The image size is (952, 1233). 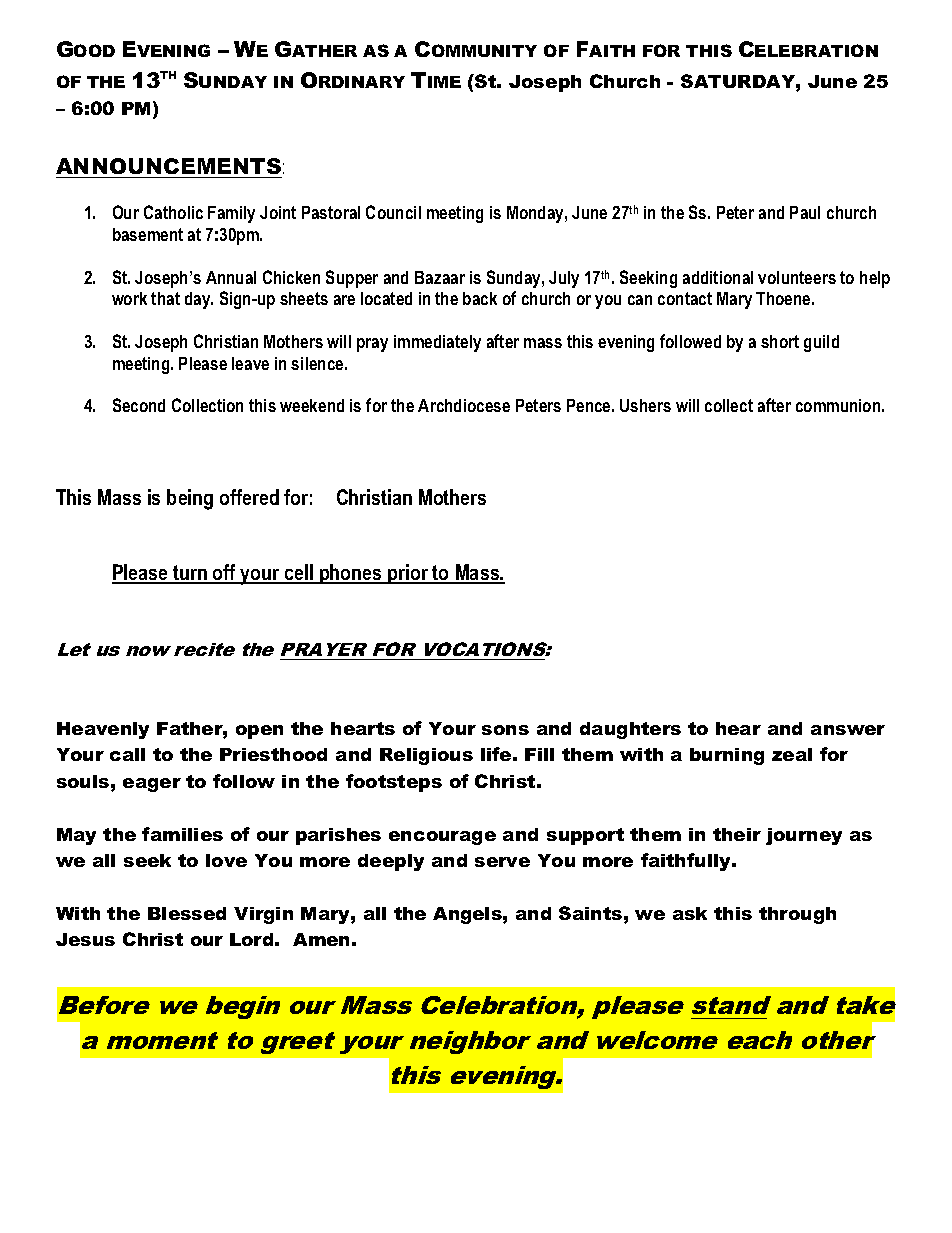 I want to click on Archdiocese, so click(x=464, y=405).
